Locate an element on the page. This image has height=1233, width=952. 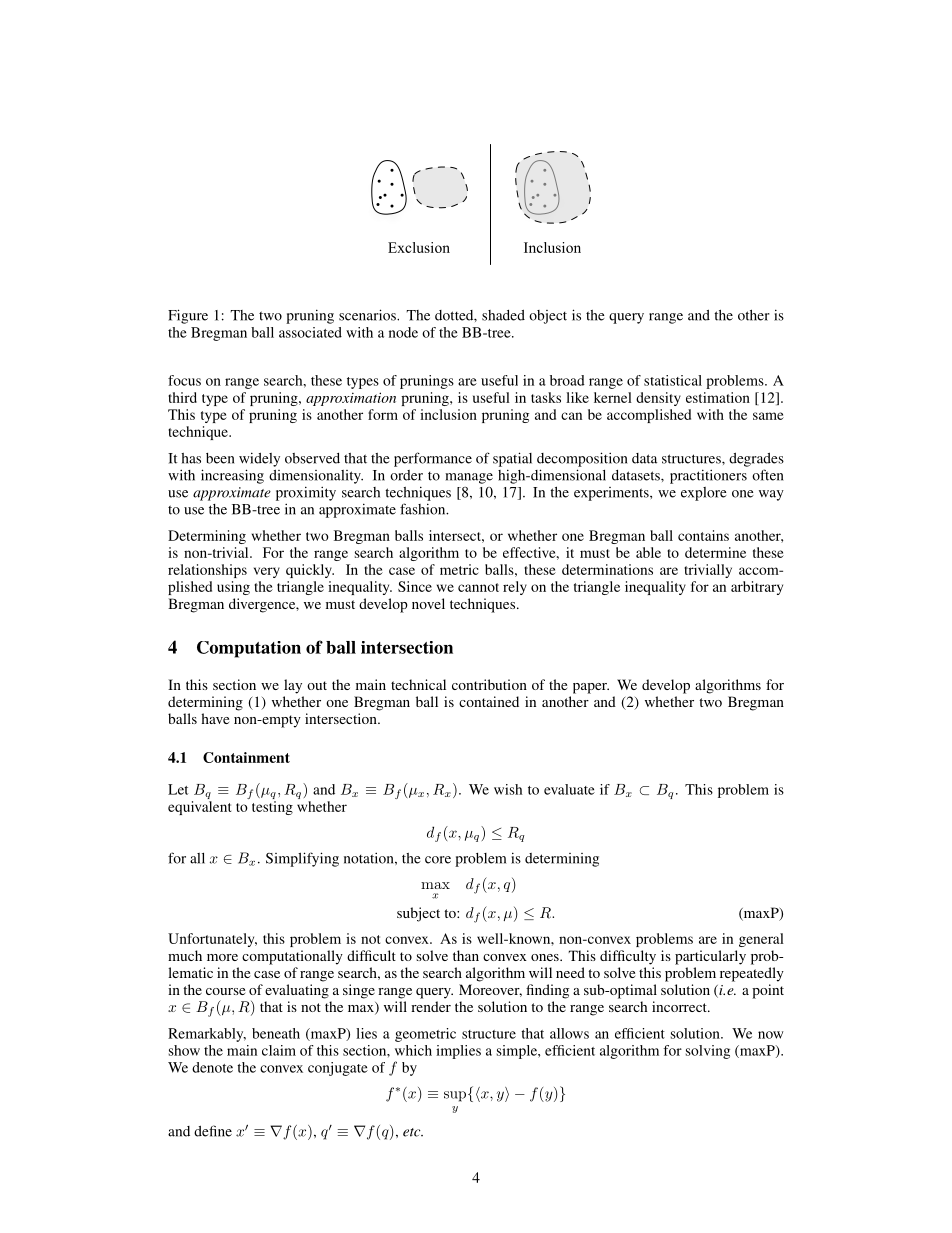
paper is located at coordinates (591, 688).
